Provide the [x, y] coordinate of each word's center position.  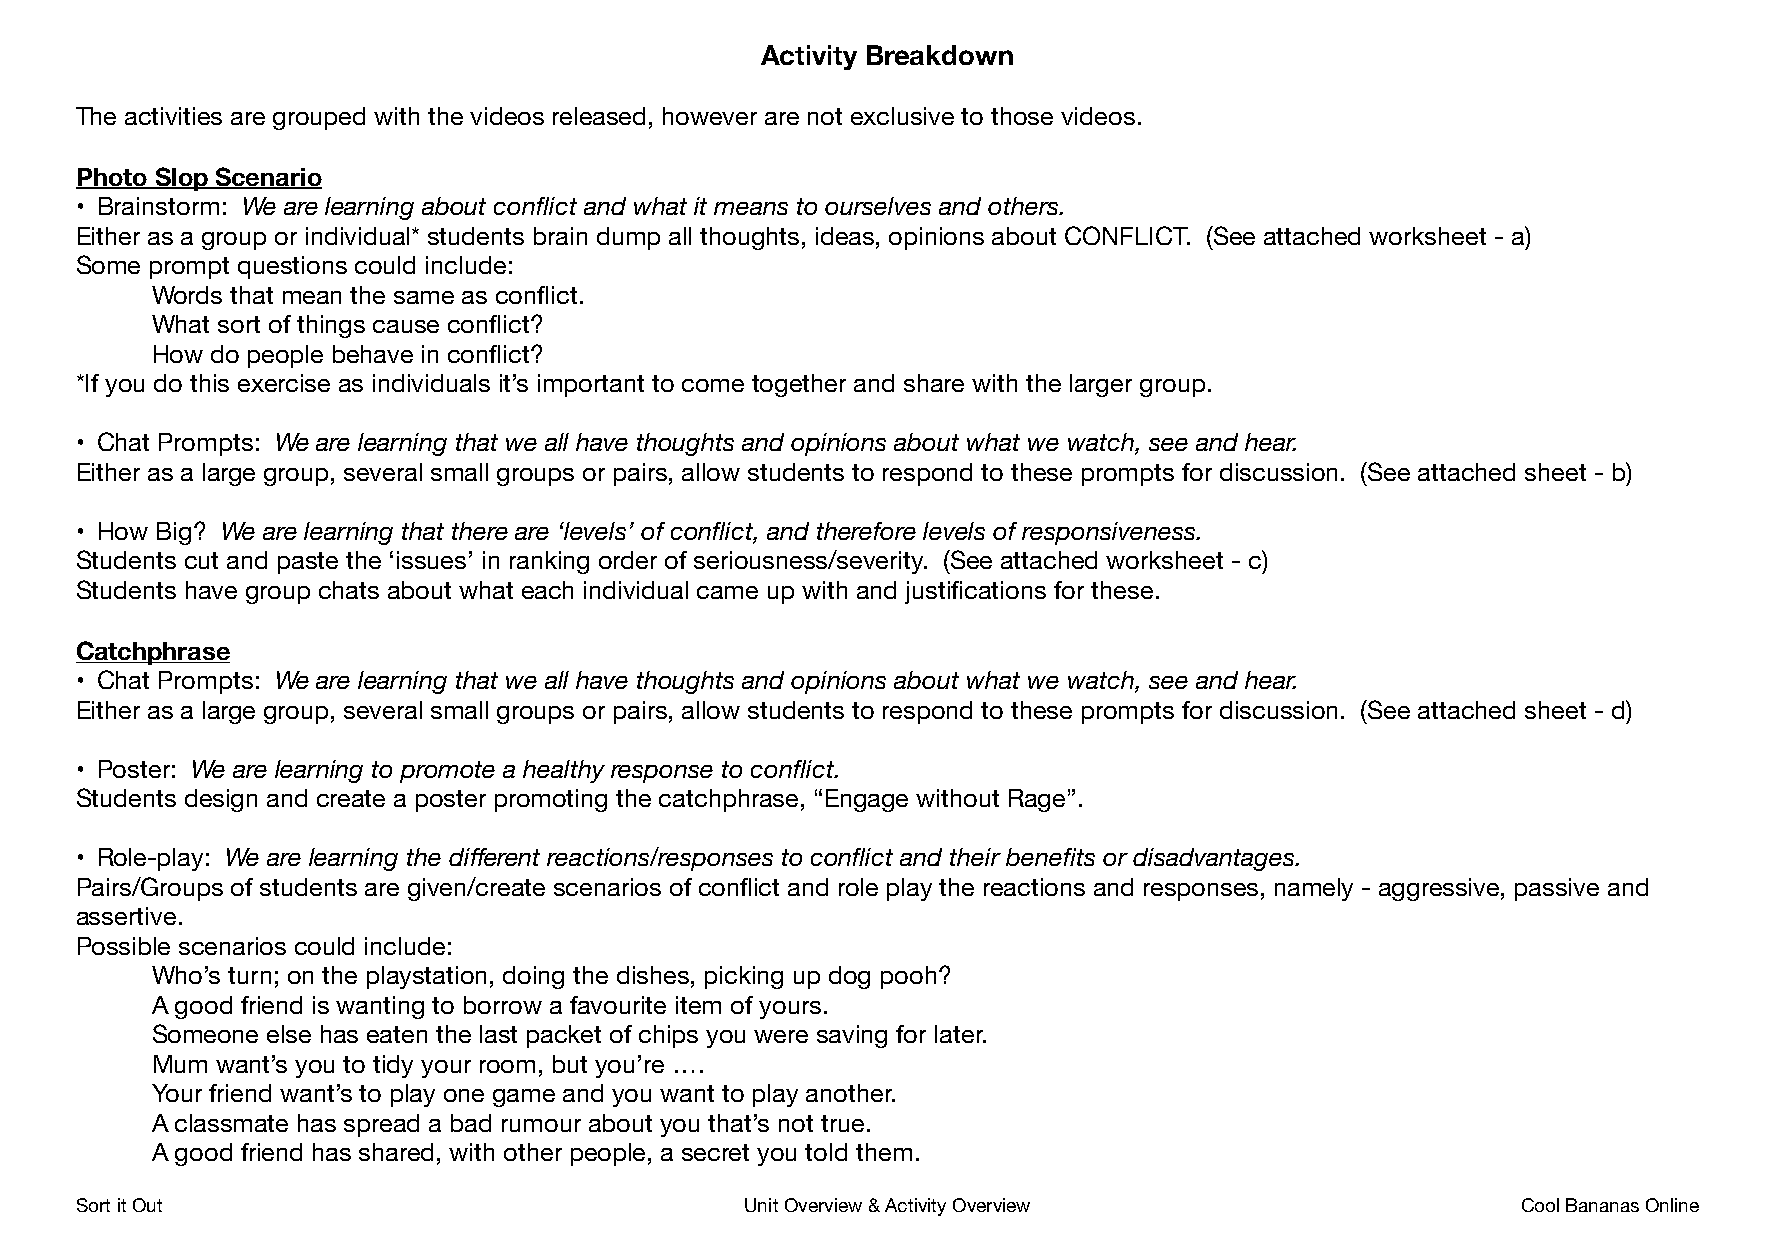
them [884, 1152]
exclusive [902, 116]
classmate [231, 1123]
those [1022, 116]
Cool [1540, 1205]
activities [173, 116]
